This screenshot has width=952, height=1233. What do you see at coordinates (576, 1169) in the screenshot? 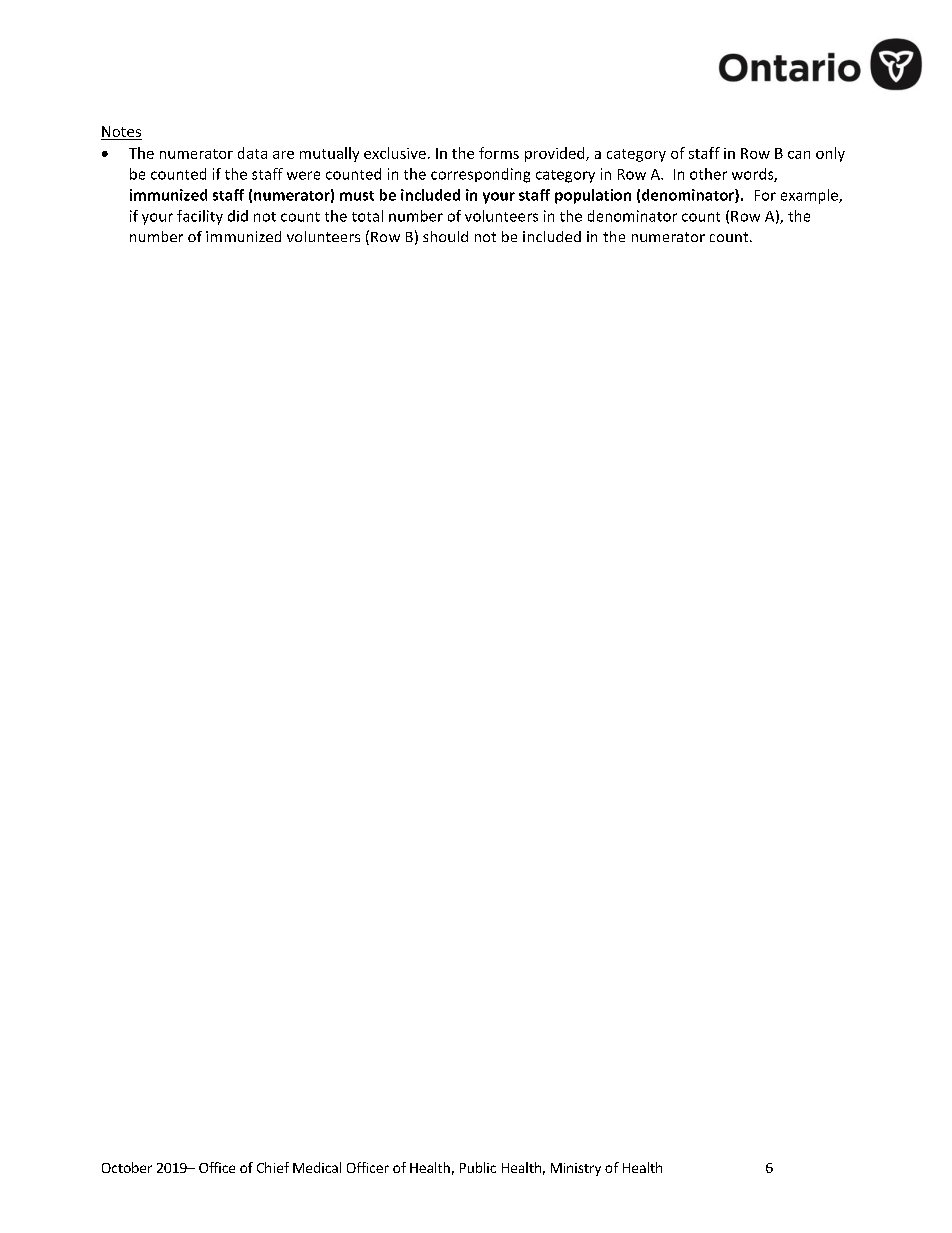
I see `Ministry` at bounding box center [576, 1169].
